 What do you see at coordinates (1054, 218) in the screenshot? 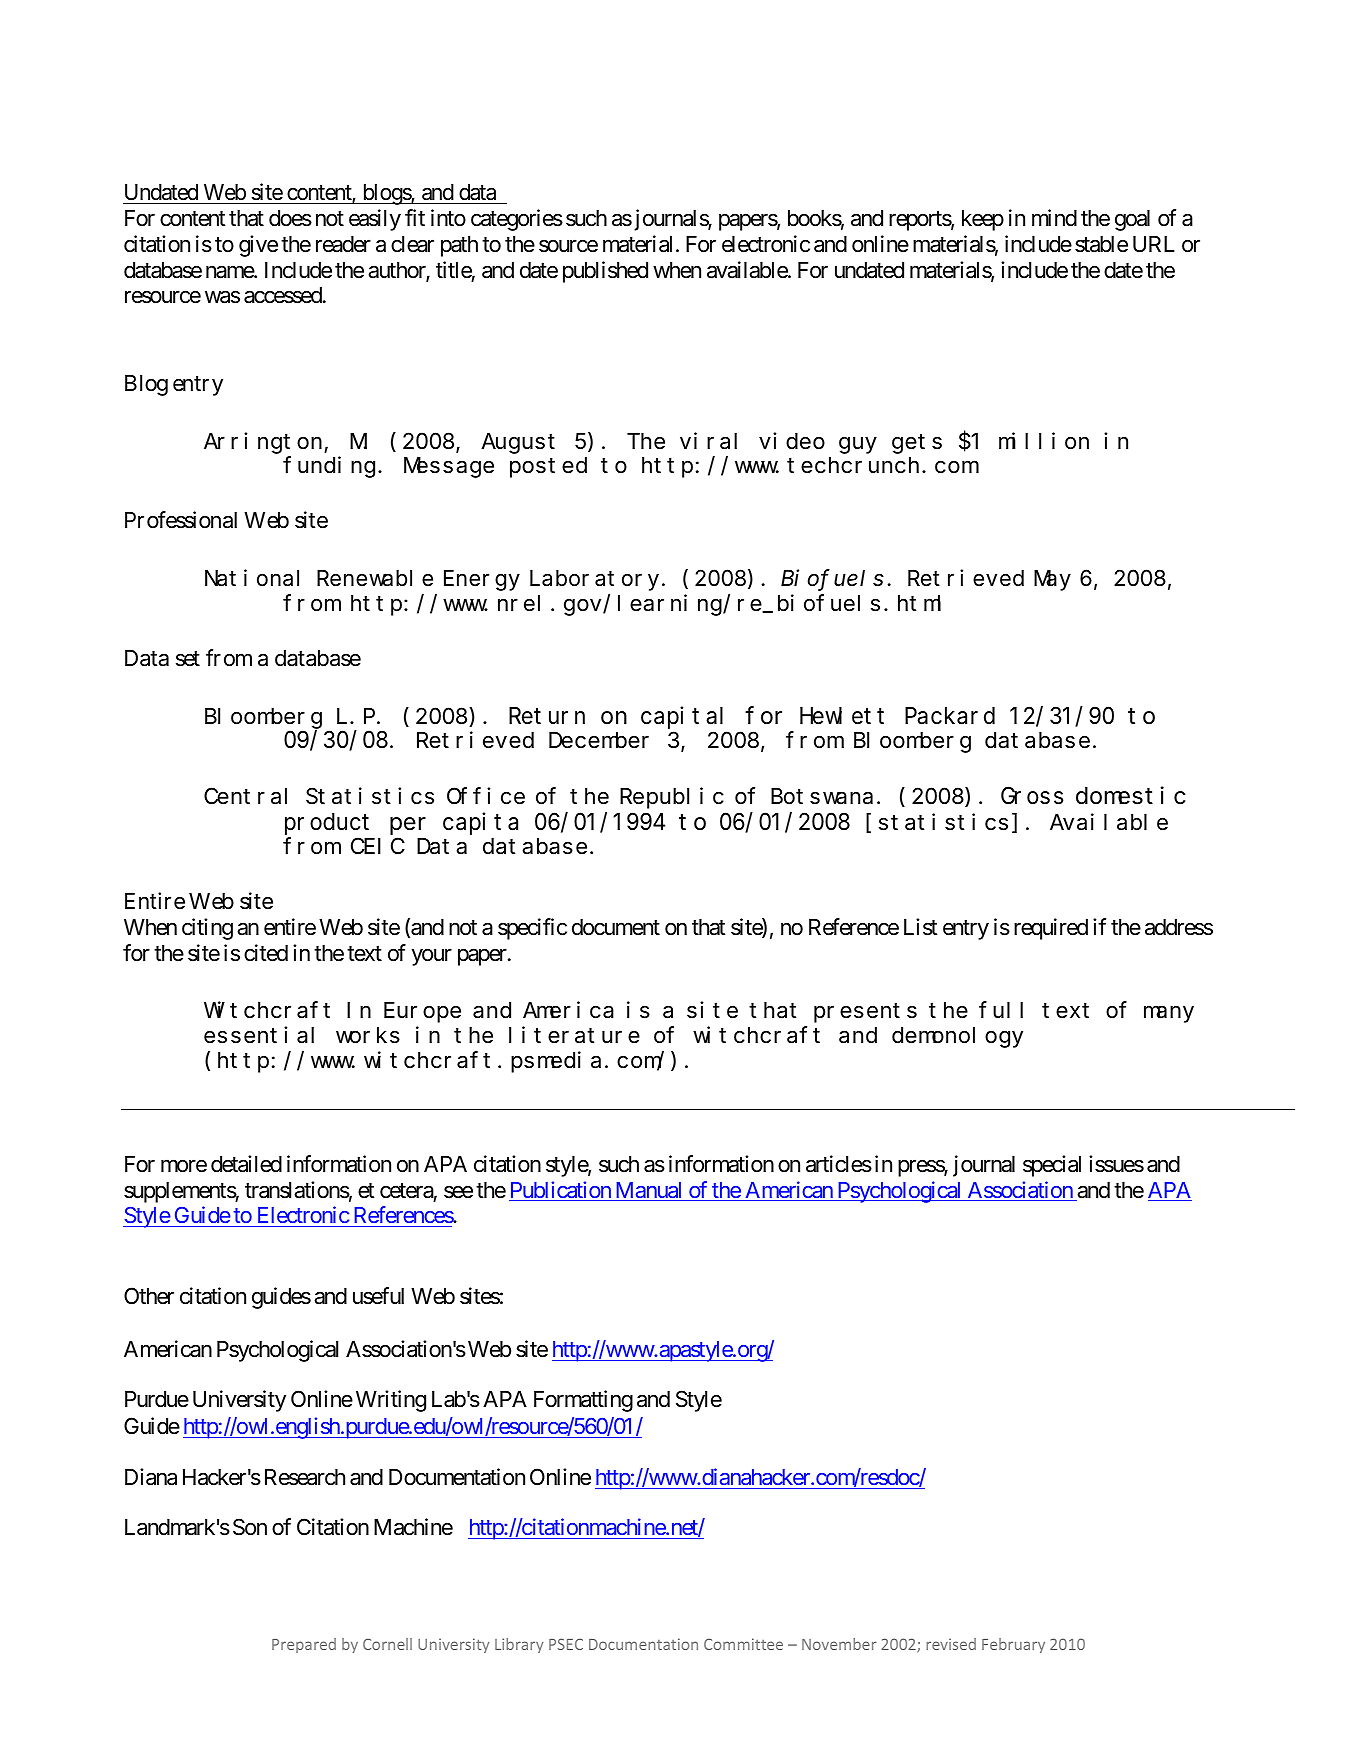
I see `mind` at bounding box center [1054, 218].
